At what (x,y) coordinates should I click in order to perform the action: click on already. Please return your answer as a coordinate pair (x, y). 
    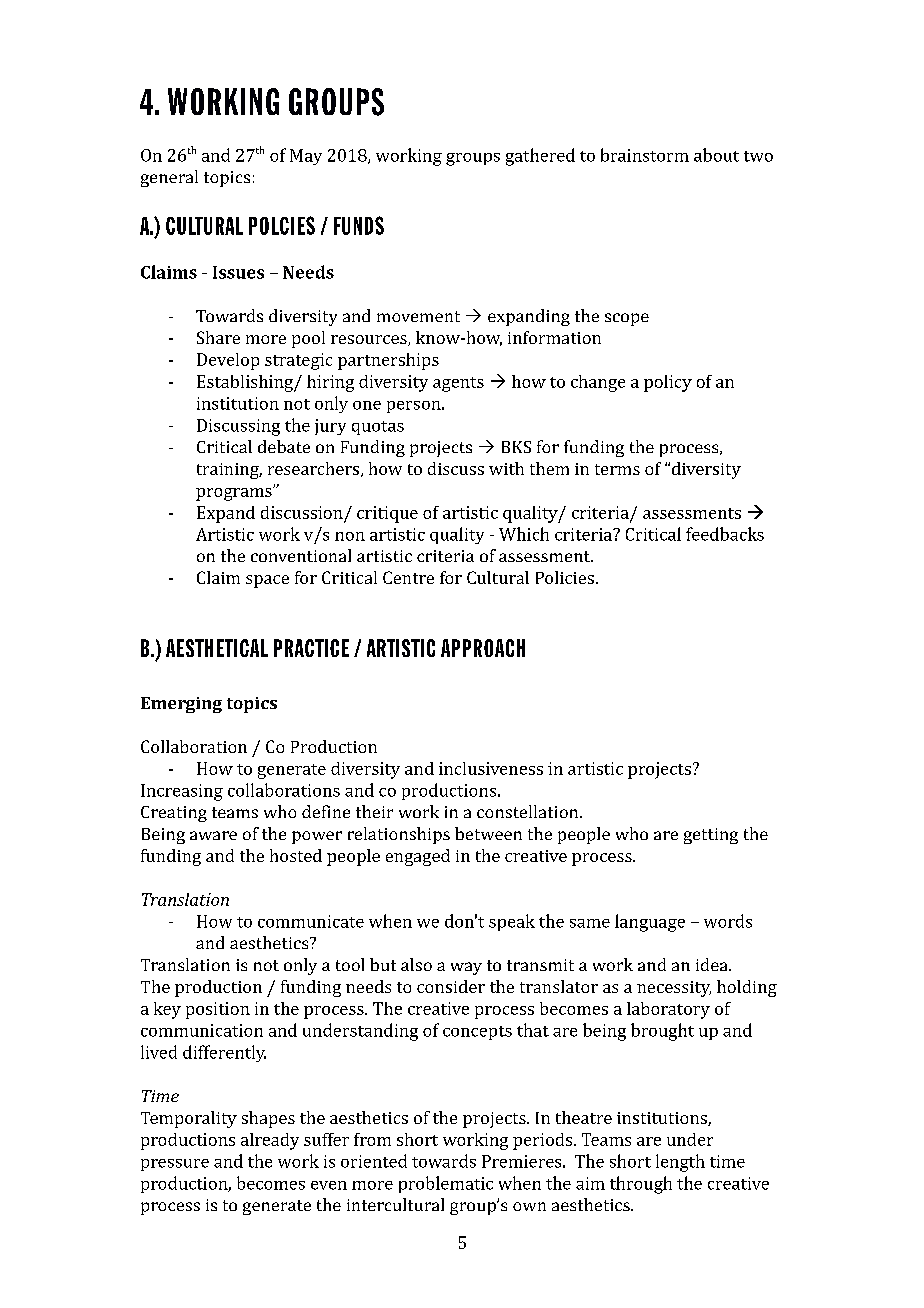
    Looking at the image, I should click on (270, 1141).
